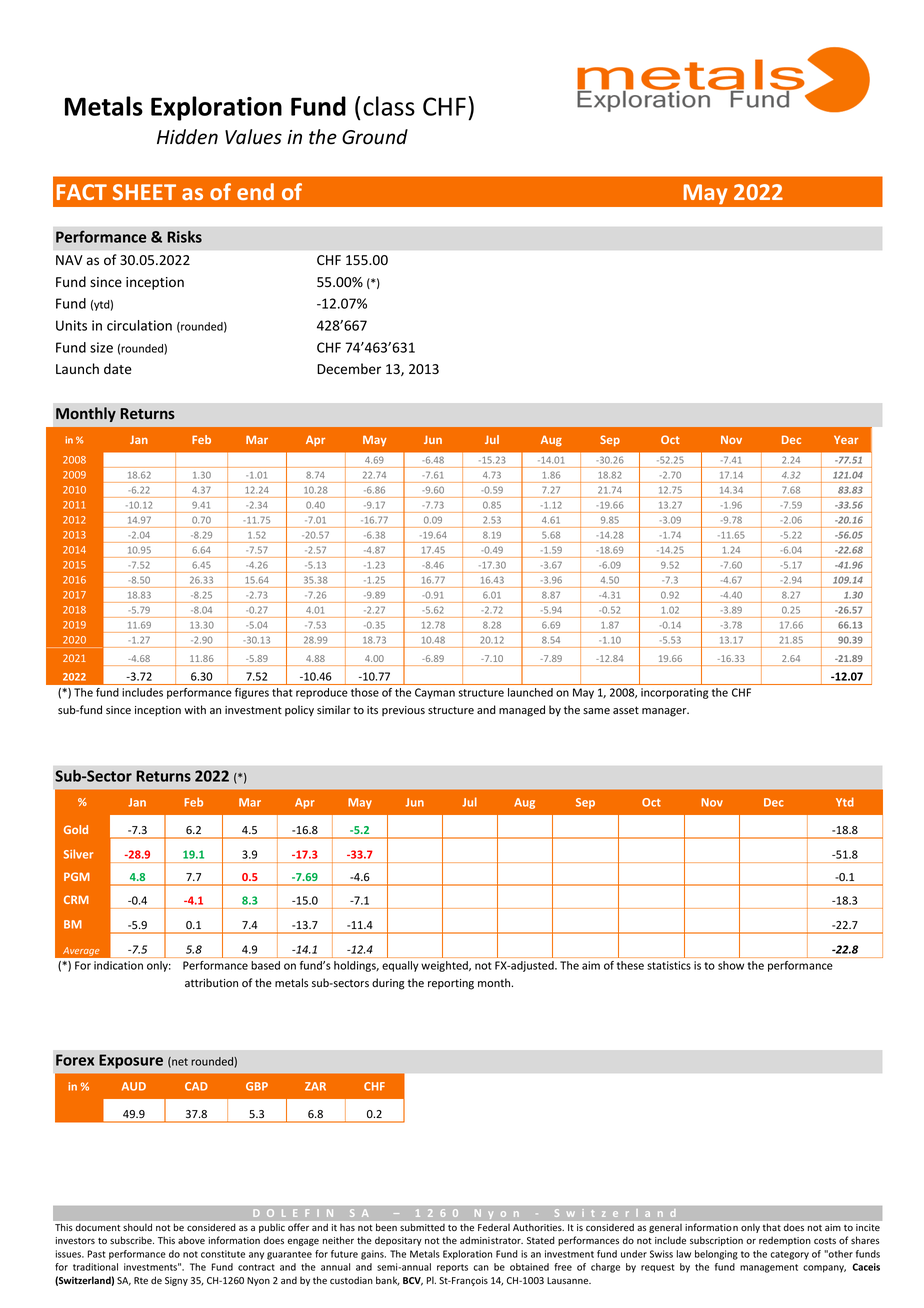 The image size is (924, 1308). What do you see at coordinates (375, 137) in the document?
I see `Ground` at bounding box center [375, 137].
